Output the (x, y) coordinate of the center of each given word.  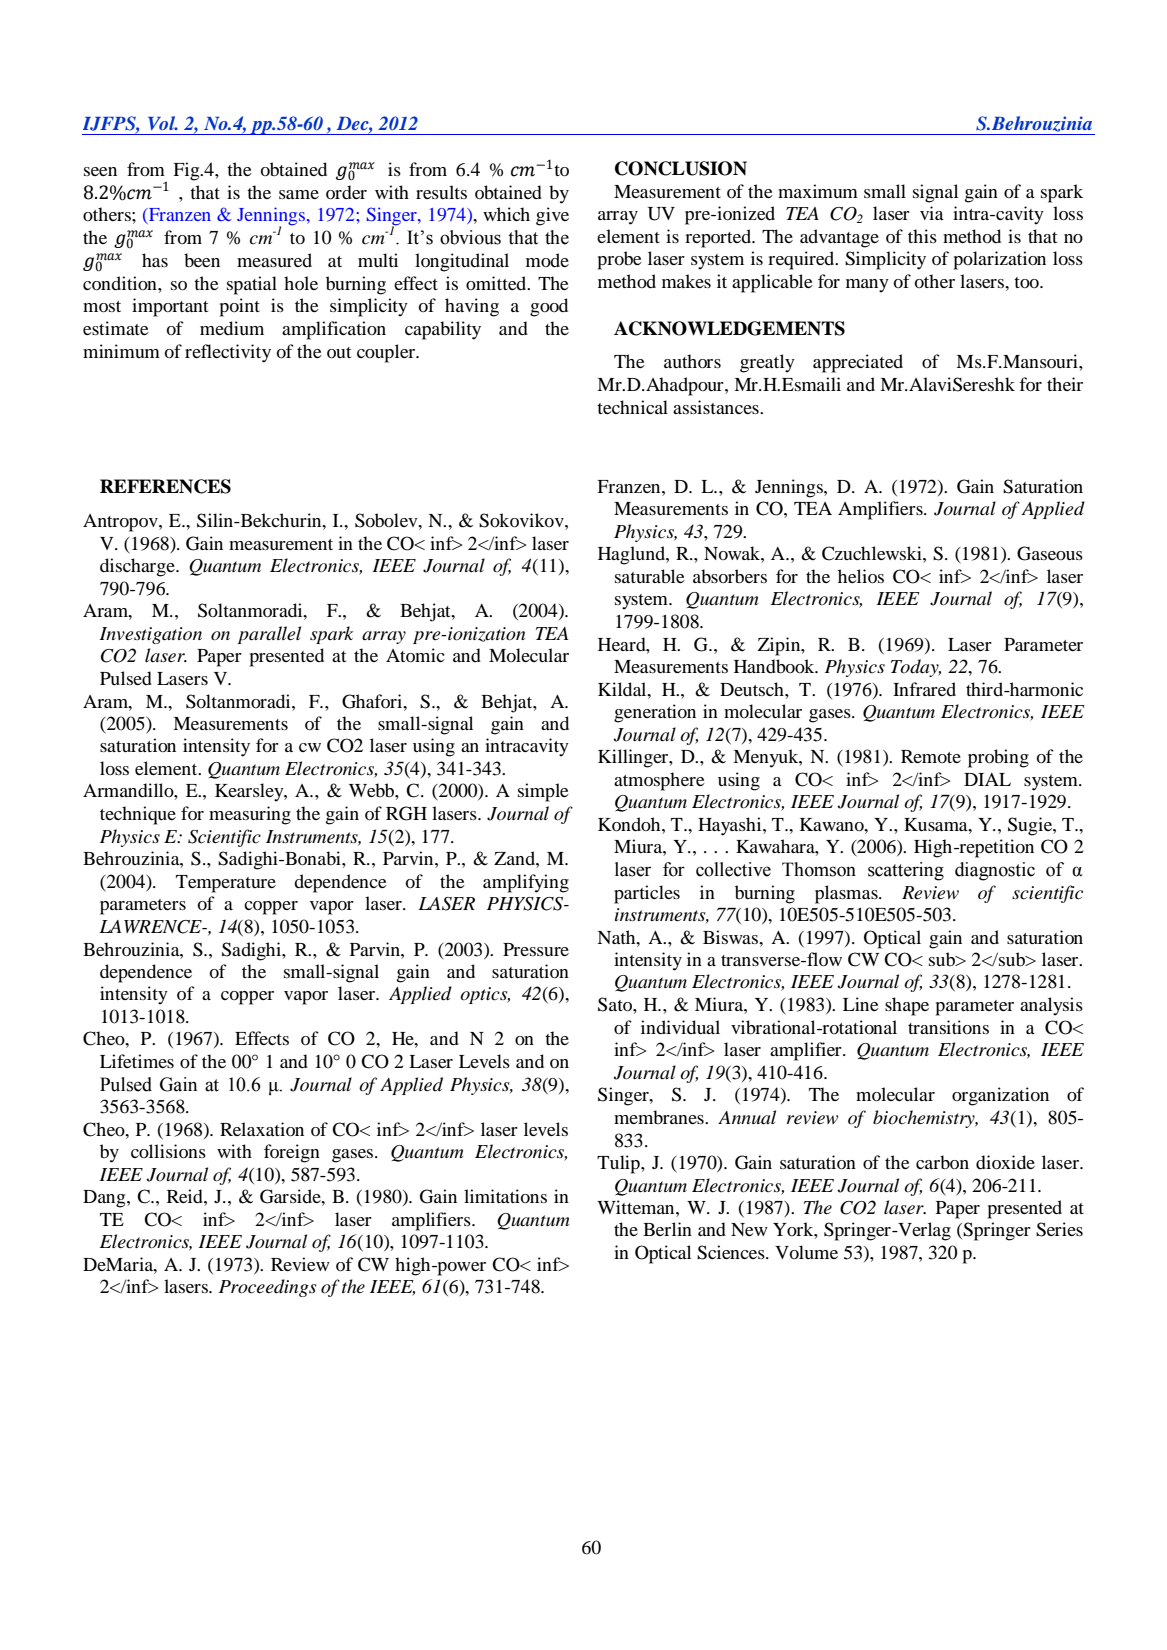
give (552, 216)
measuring (250, 815)
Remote (931, 756)
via (932, 213)
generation (655, 713)
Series (1059, 1229)
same (299, 194)
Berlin (667, 1229)
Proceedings (267, 1288)
